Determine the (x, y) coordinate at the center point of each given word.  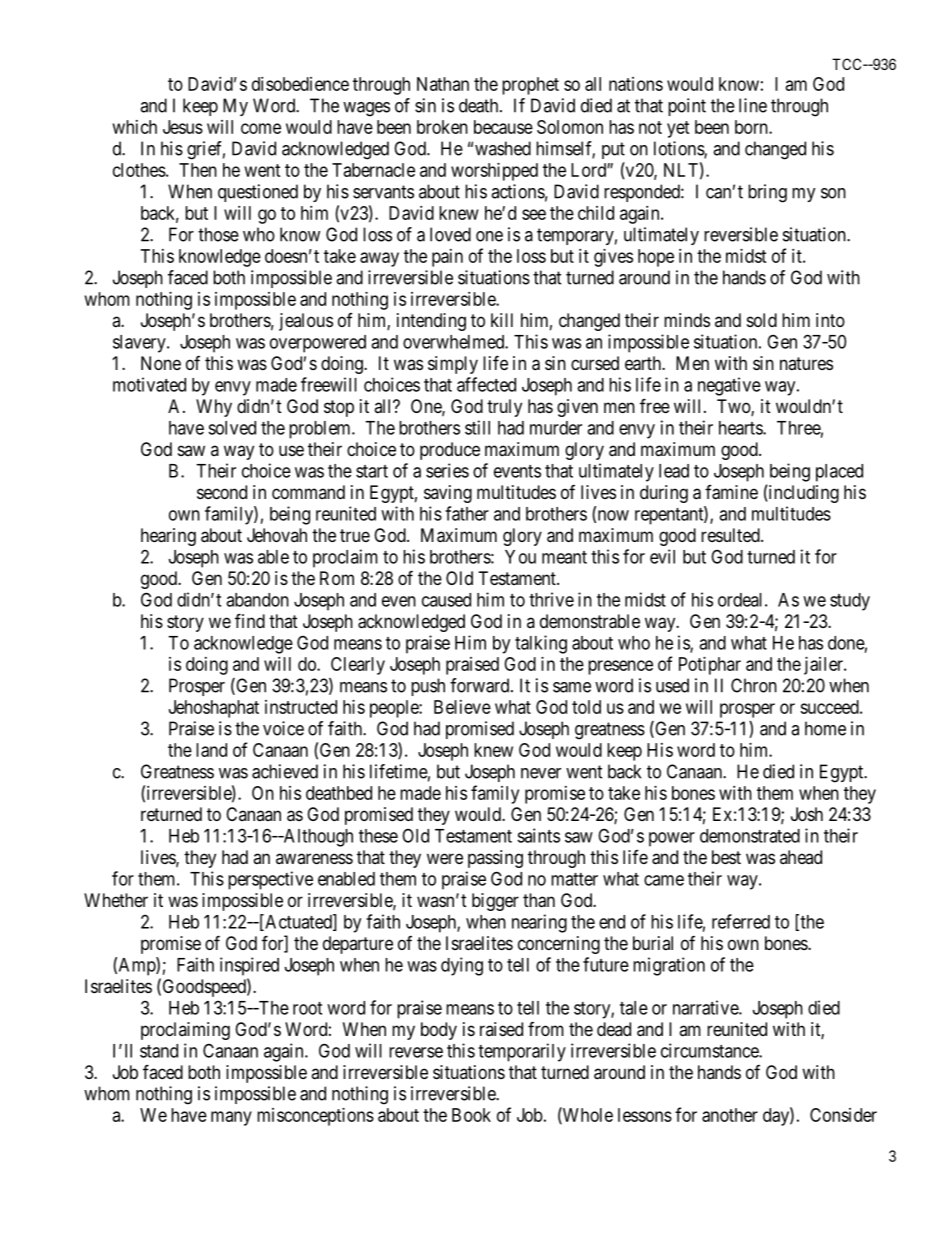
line (753, 105)
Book (471, 1115)
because (503, 127)
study (850, 602)
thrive (551, 599)
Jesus (183, 127)
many (231, 1118)
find (250, 620)
